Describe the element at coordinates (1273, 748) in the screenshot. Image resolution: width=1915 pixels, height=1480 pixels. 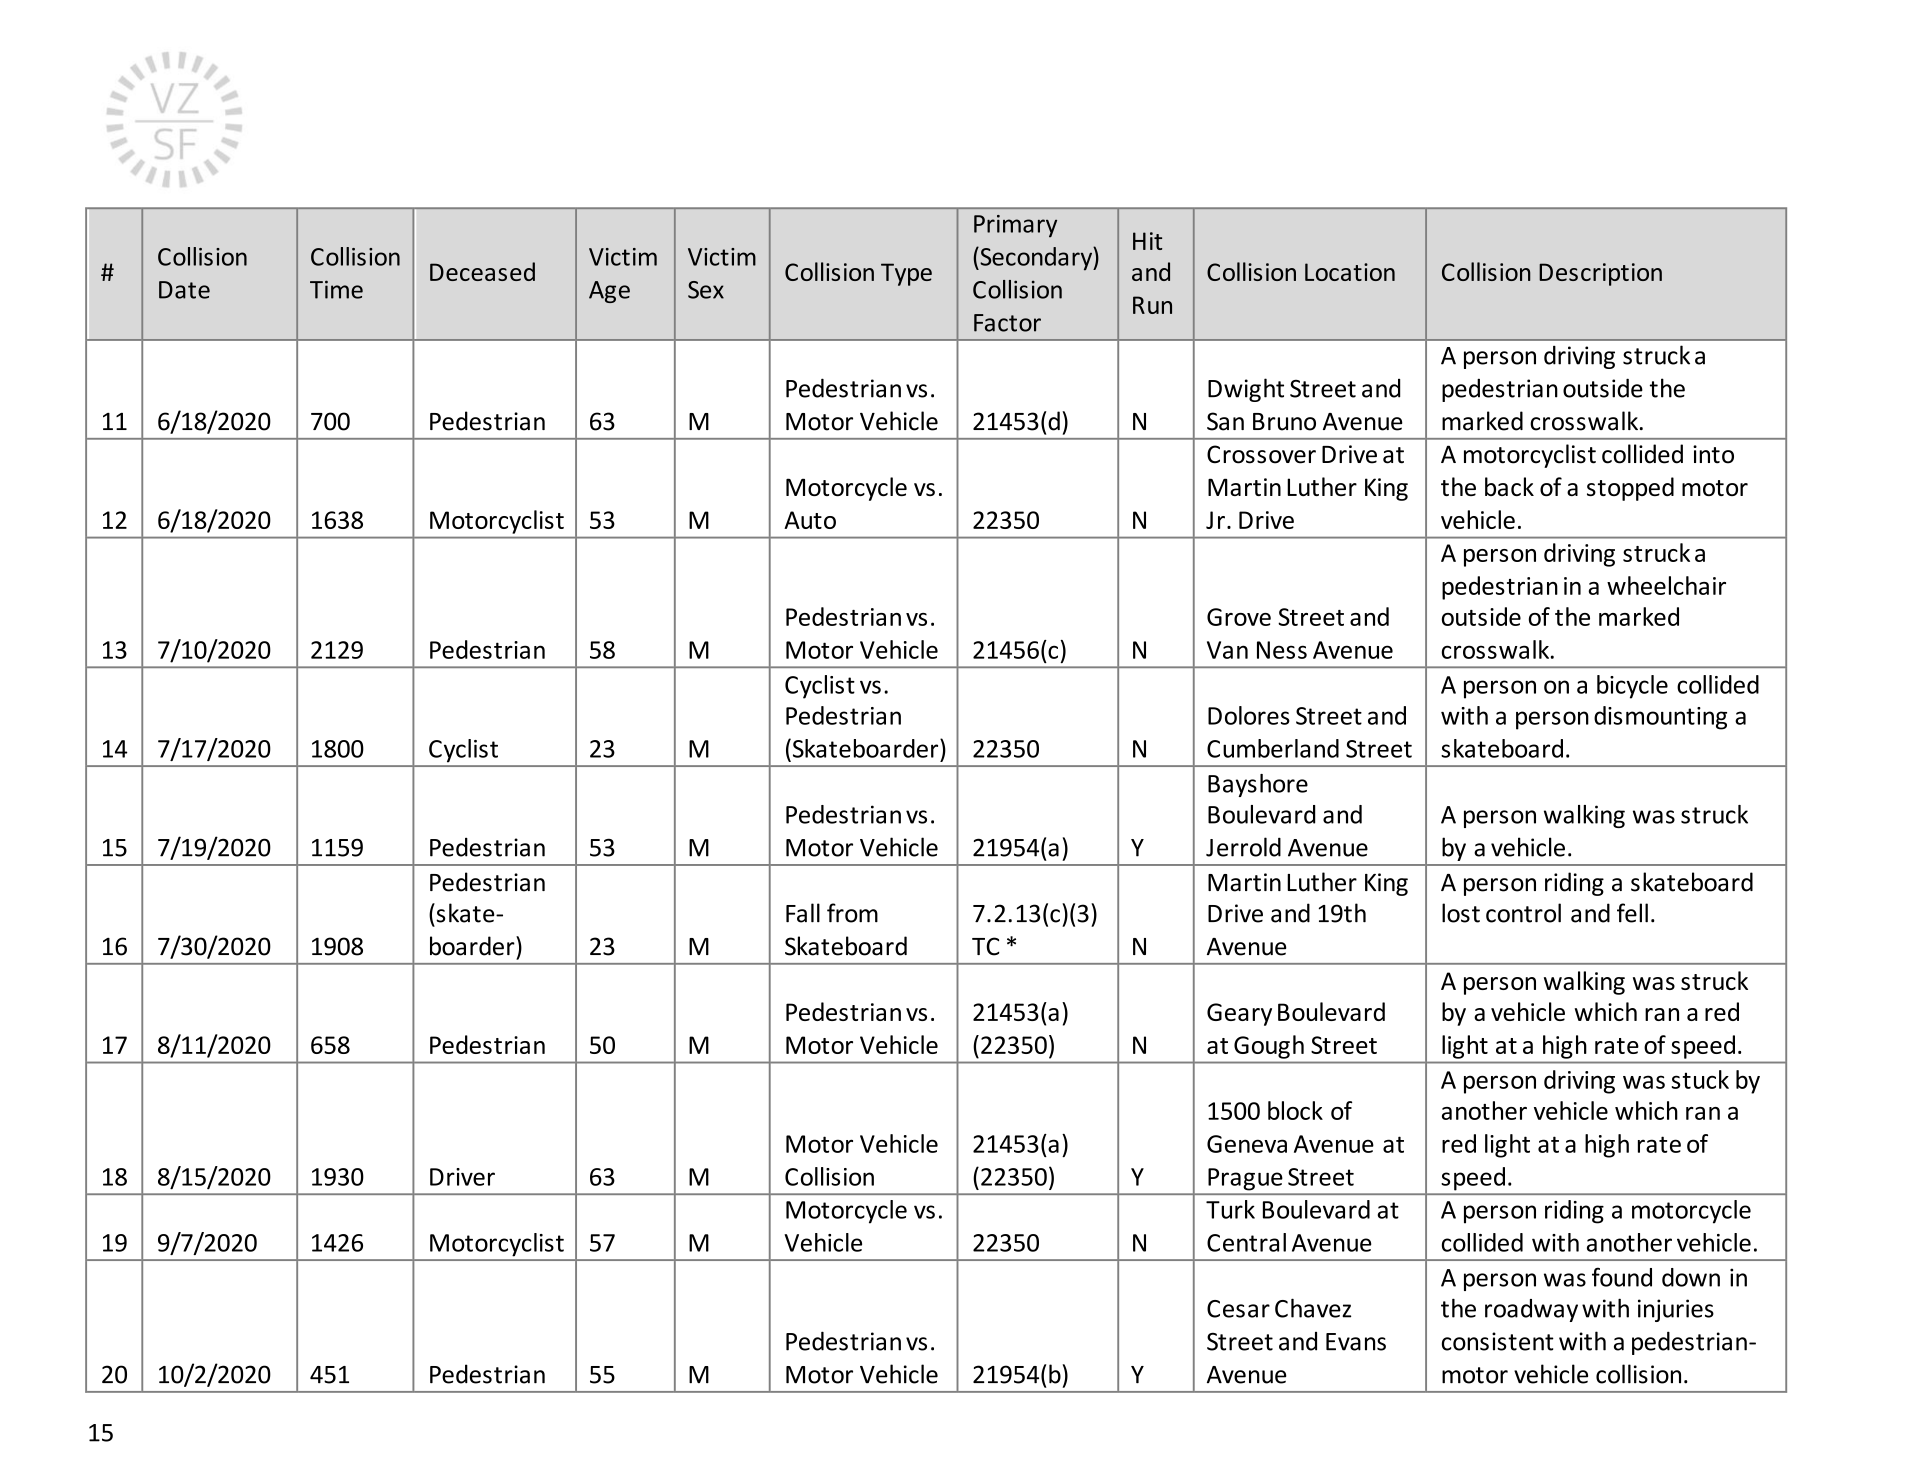
I see `Cumberland` at that location.
